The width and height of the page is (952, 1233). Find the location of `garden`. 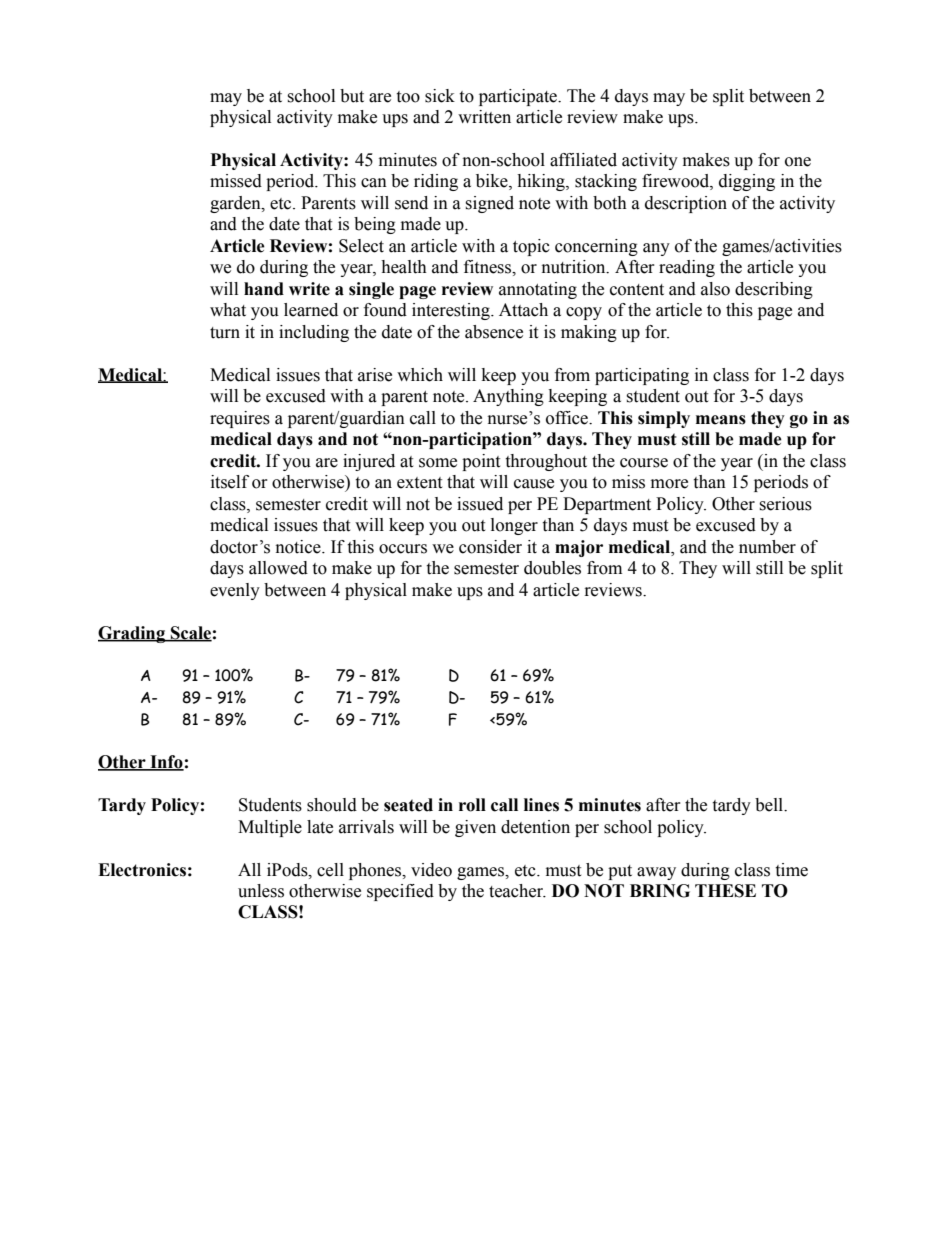

garden is located at coordinates (236, 204).
